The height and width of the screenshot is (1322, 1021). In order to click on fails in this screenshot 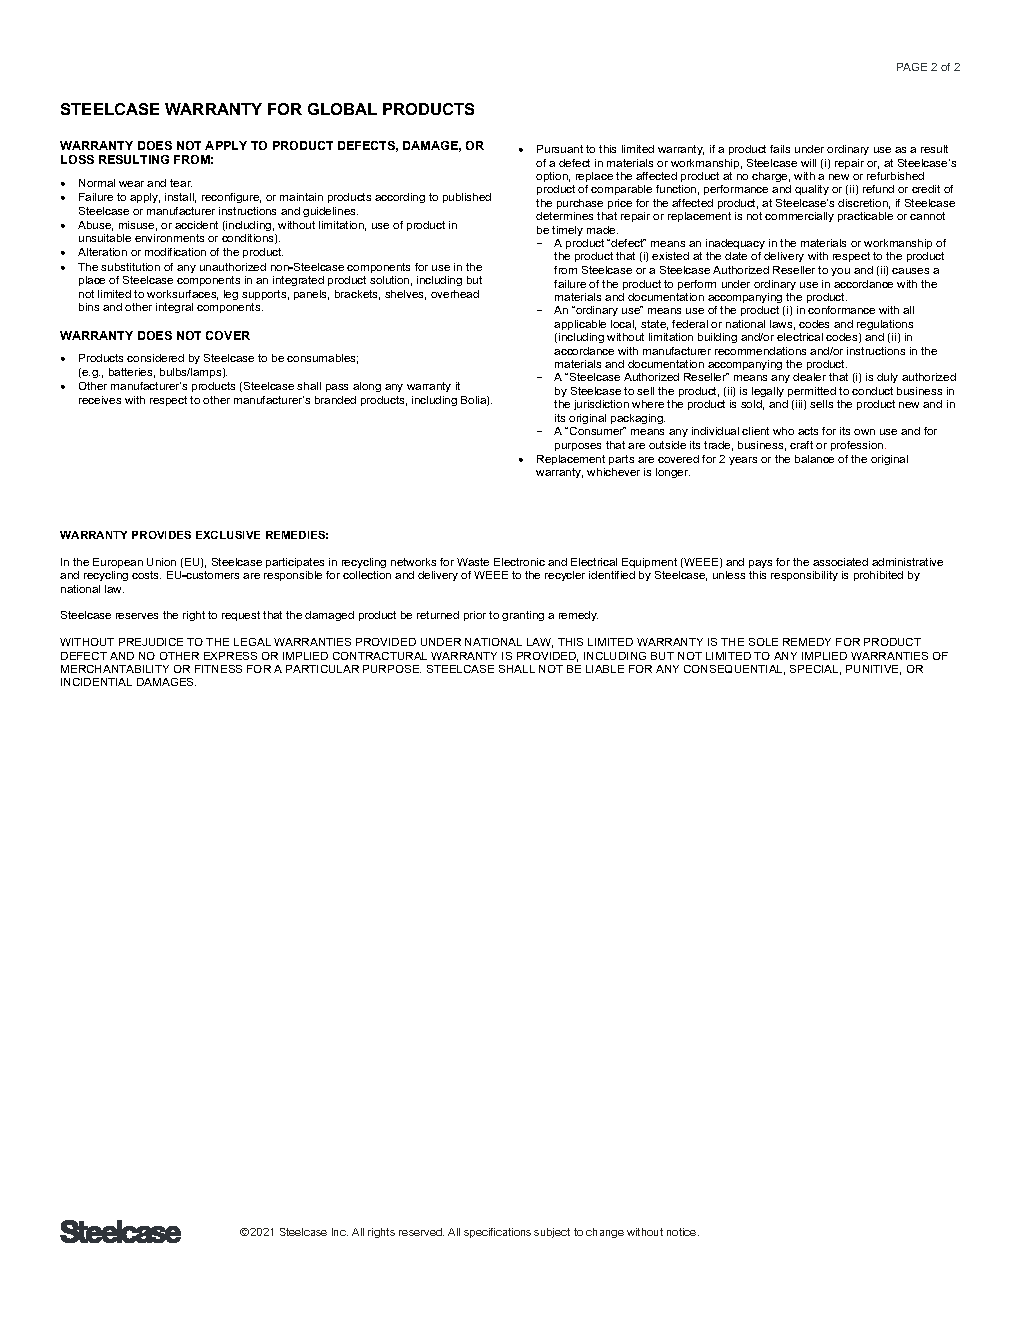, I will do `click(780, 149)`.
